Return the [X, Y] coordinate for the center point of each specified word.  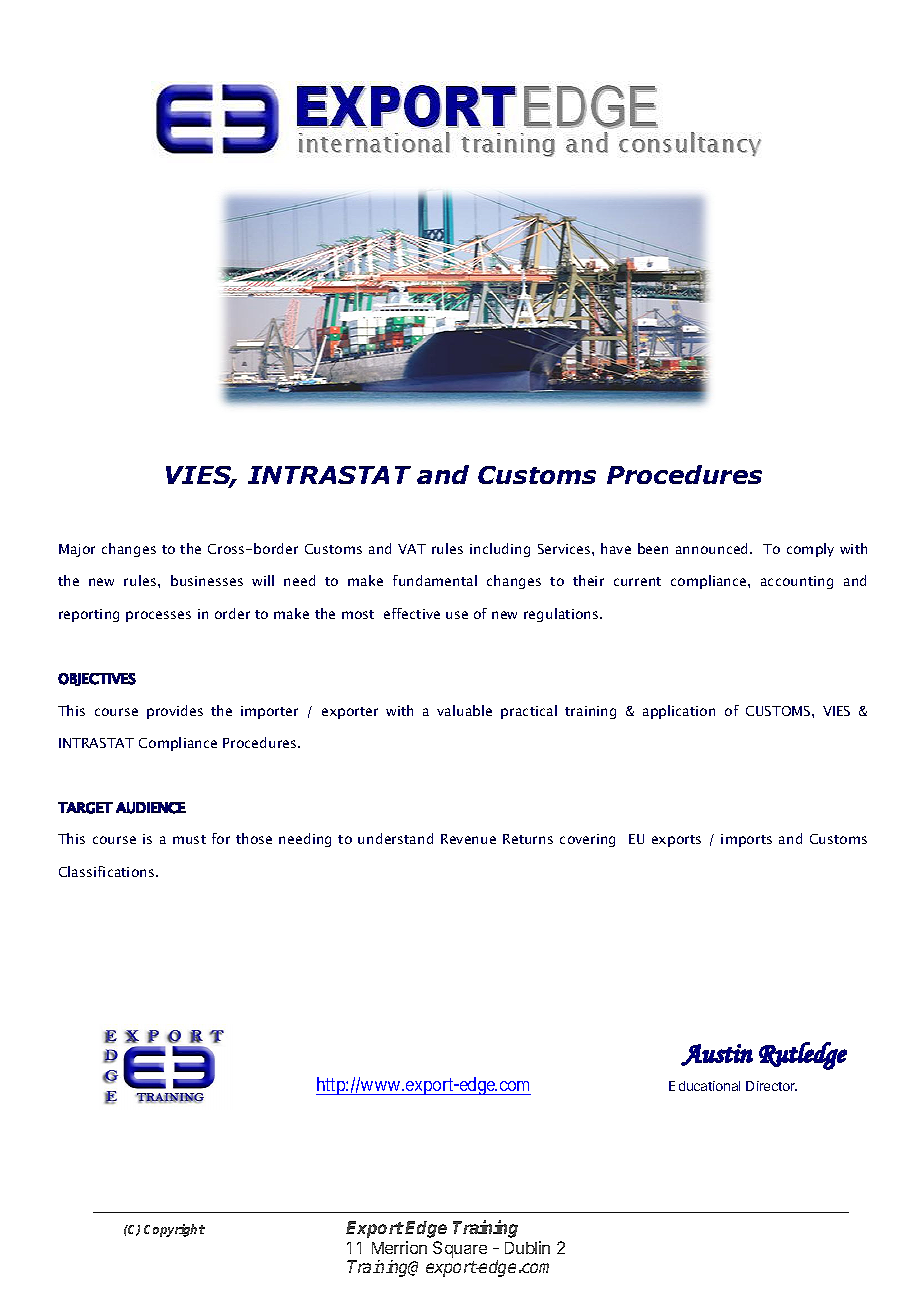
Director [771, 1086]
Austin [717, 1055]
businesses [207, 580]
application [679, 712]
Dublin [527, 1247]
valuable [464, 710]
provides [175, 712]
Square [460, 1249]
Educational [704, 1086]
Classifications [108, 871]
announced [713, 548]
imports [746, 840]
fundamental [435, 580]
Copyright [174, 1230]
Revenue [468, 839]
